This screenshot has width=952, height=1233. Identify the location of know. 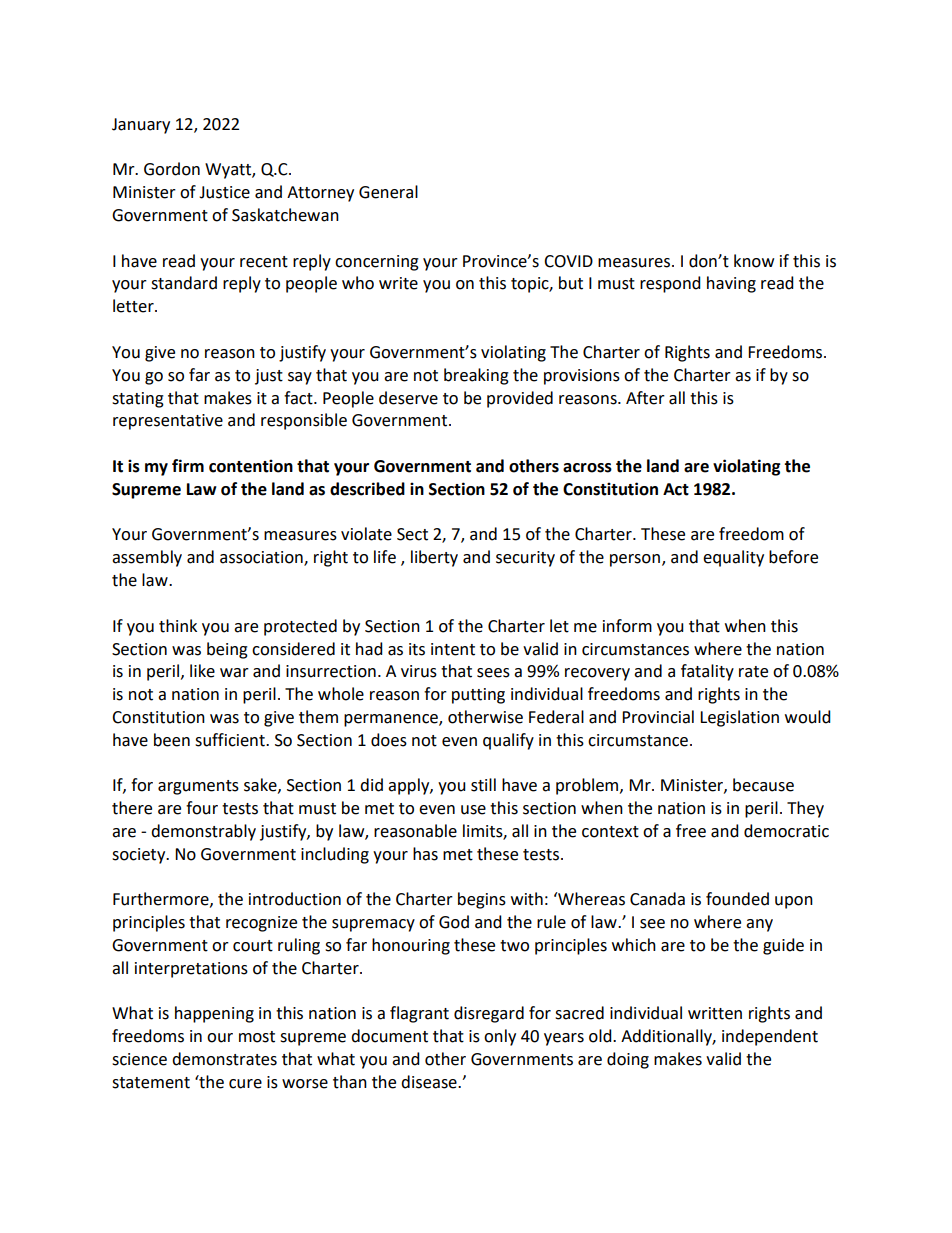
(754, 261).
